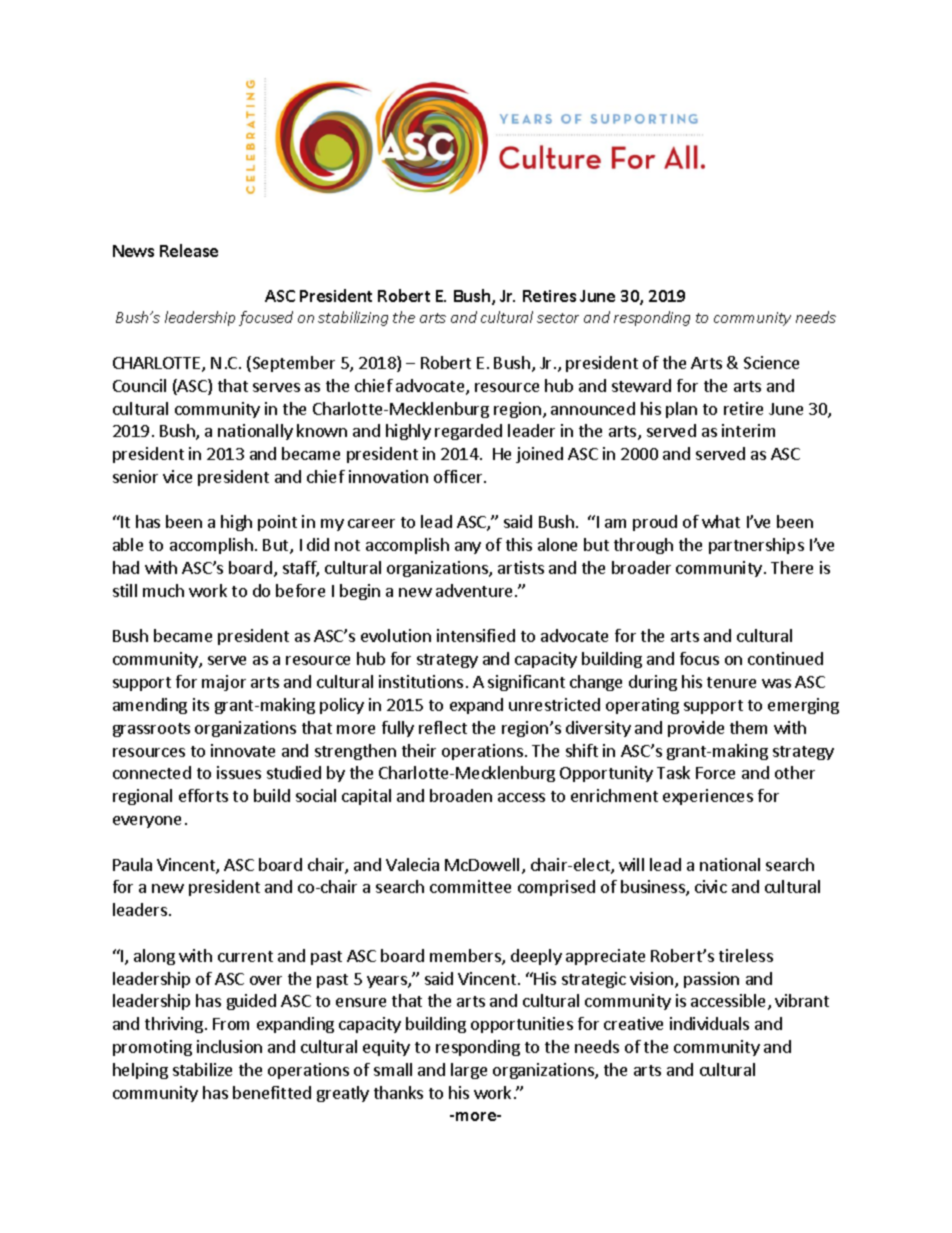 This page has width=952, height=1233. What do you see at coordinates (202, 1069) in the page?
I see `stabilize` at bounding box center [202, 1069].
